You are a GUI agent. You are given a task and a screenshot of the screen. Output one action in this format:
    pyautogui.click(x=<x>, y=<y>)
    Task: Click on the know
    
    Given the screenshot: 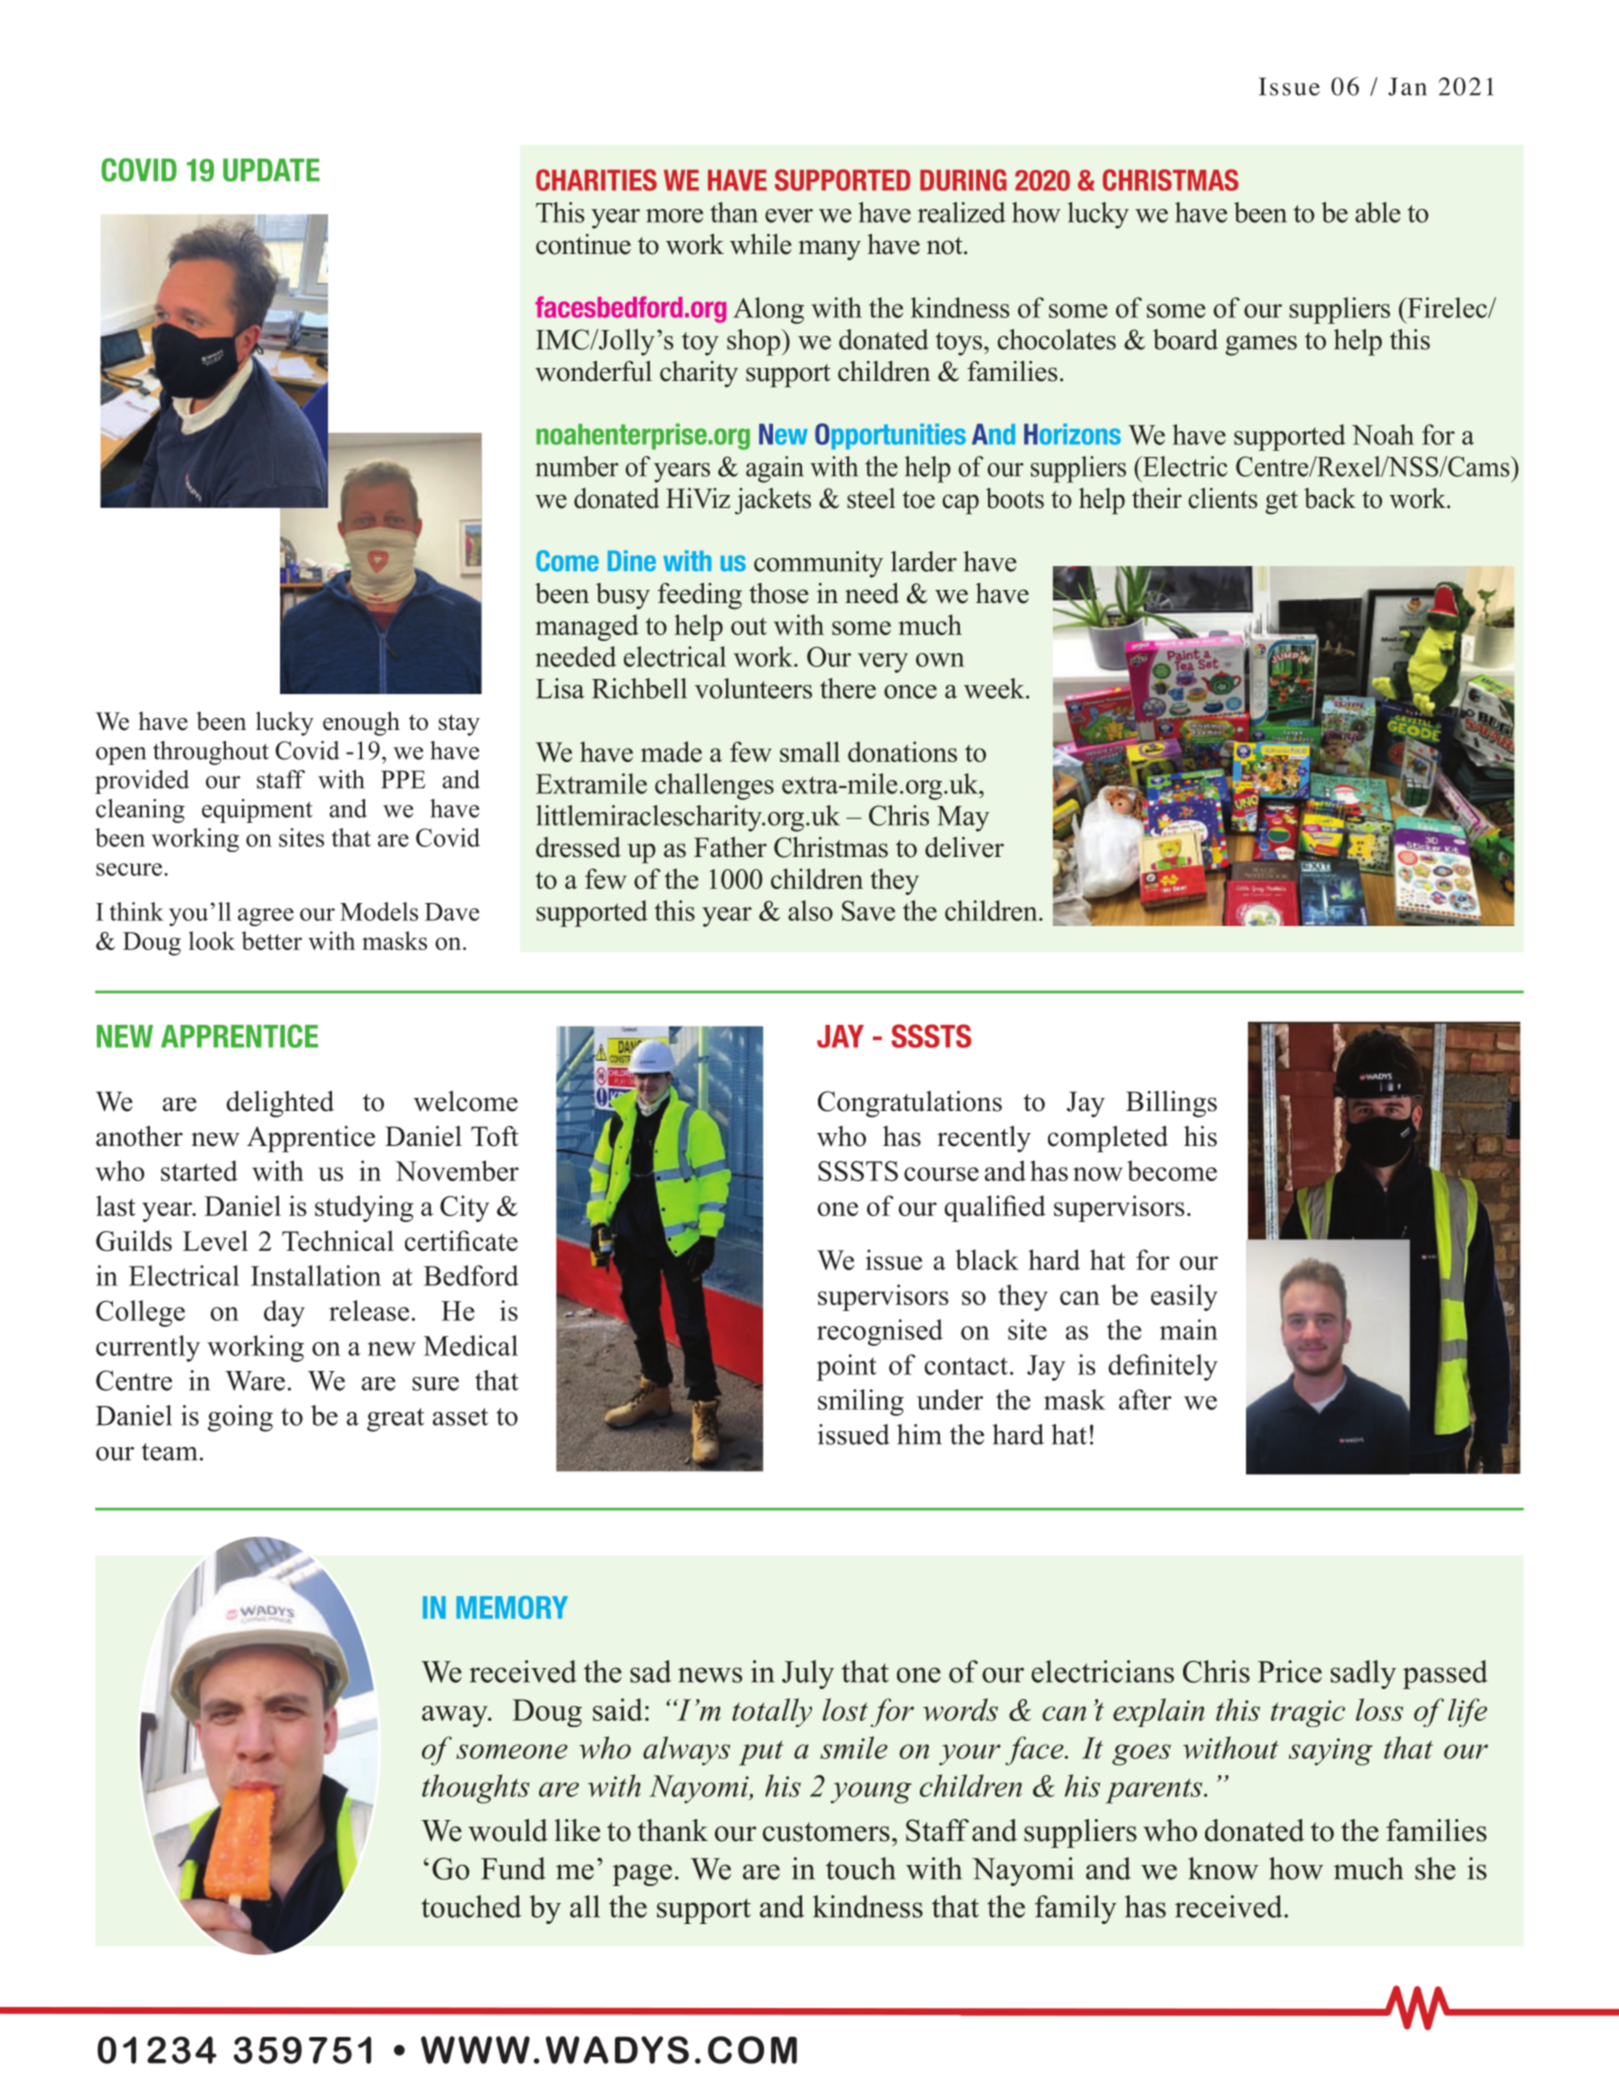 What is the action you would take?
    pyautogui.click(x=1223, y=1868)
